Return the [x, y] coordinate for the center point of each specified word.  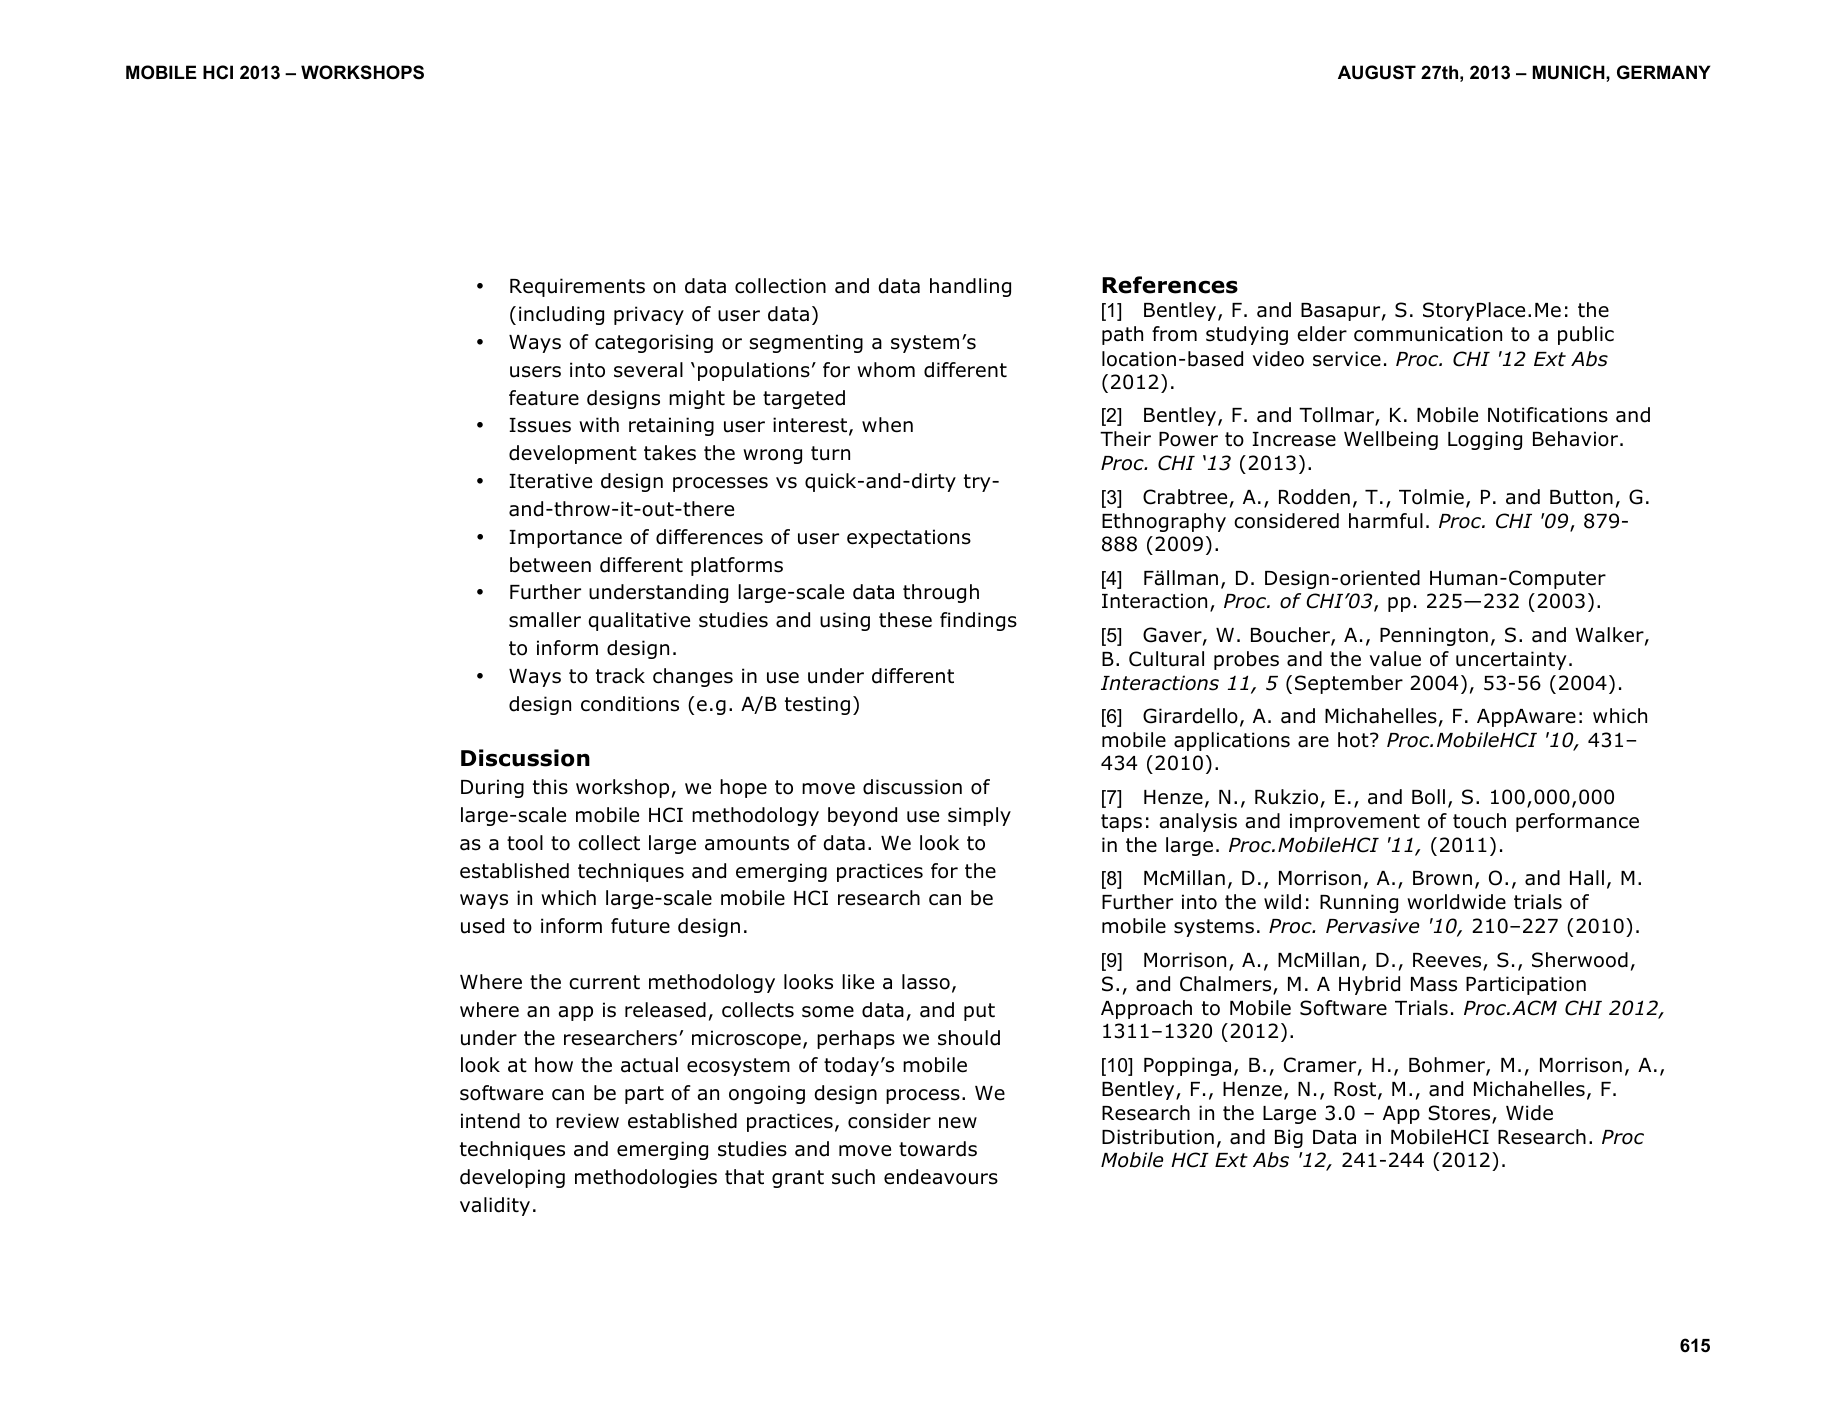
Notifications [1548, 415]
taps [1121, 823]
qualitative [639, 621]
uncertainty [1511, 660]
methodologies [646, 1178]
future [640, 926]
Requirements [577, 287]
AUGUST [1377, 72]
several [648, 370]
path [1122, 335]
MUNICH [1570, 72]
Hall [1587, 878]
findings [978, 621]
